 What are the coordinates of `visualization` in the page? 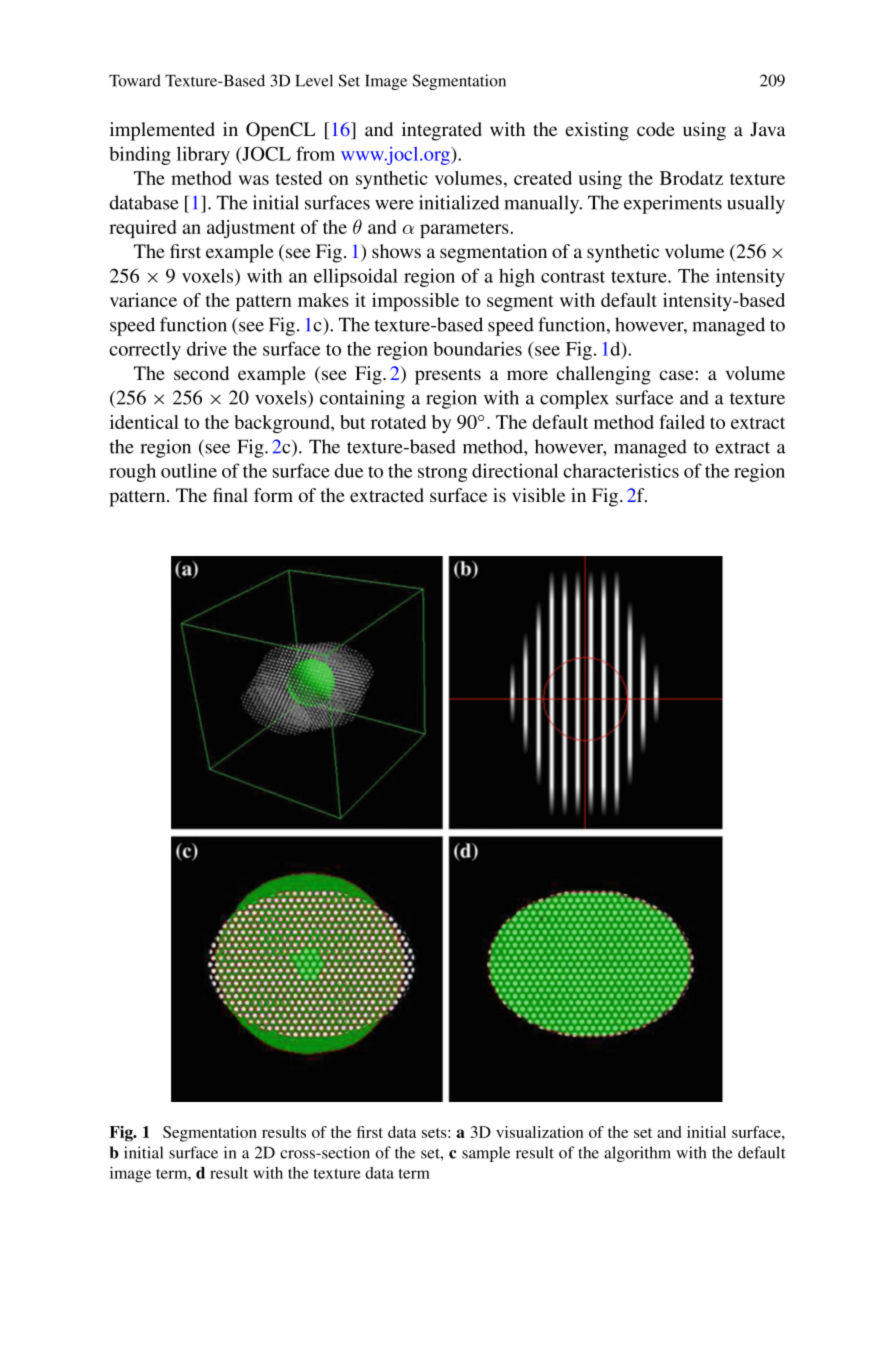 It's located at (540, 1132).
